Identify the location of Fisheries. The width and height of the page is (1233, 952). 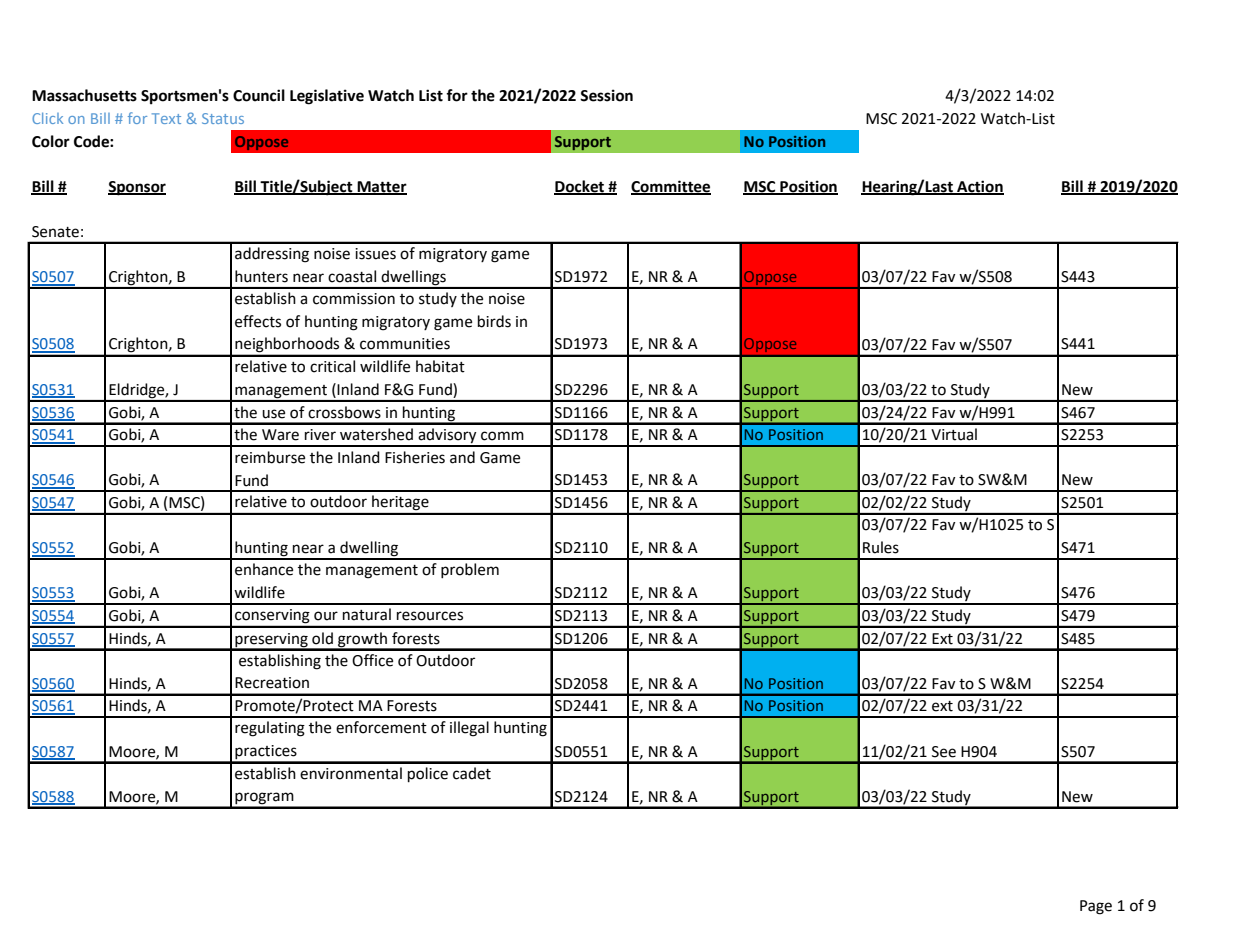
(415, 457).
